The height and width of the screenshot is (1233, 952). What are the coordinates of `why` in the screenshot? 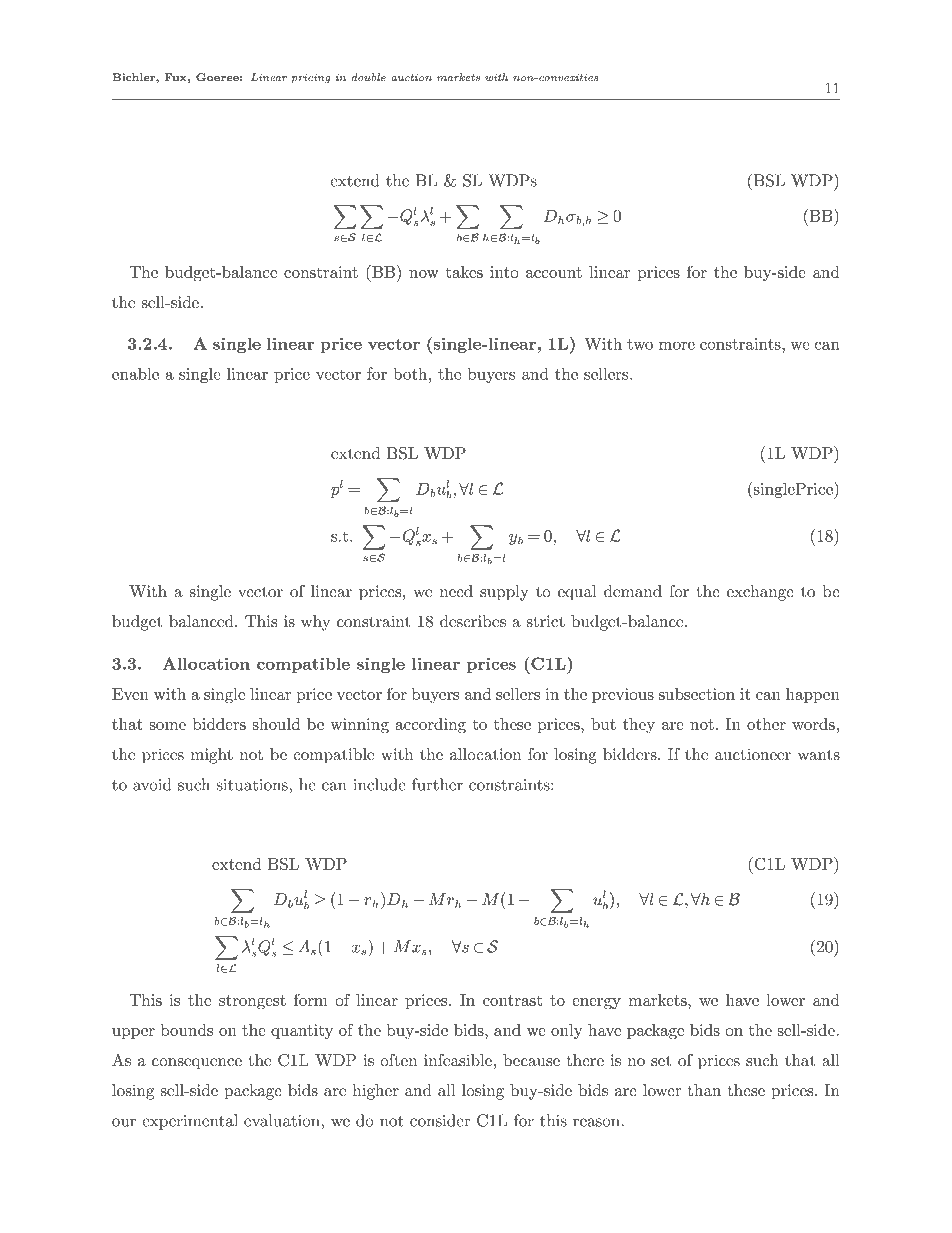 It's located at (315, 623).
